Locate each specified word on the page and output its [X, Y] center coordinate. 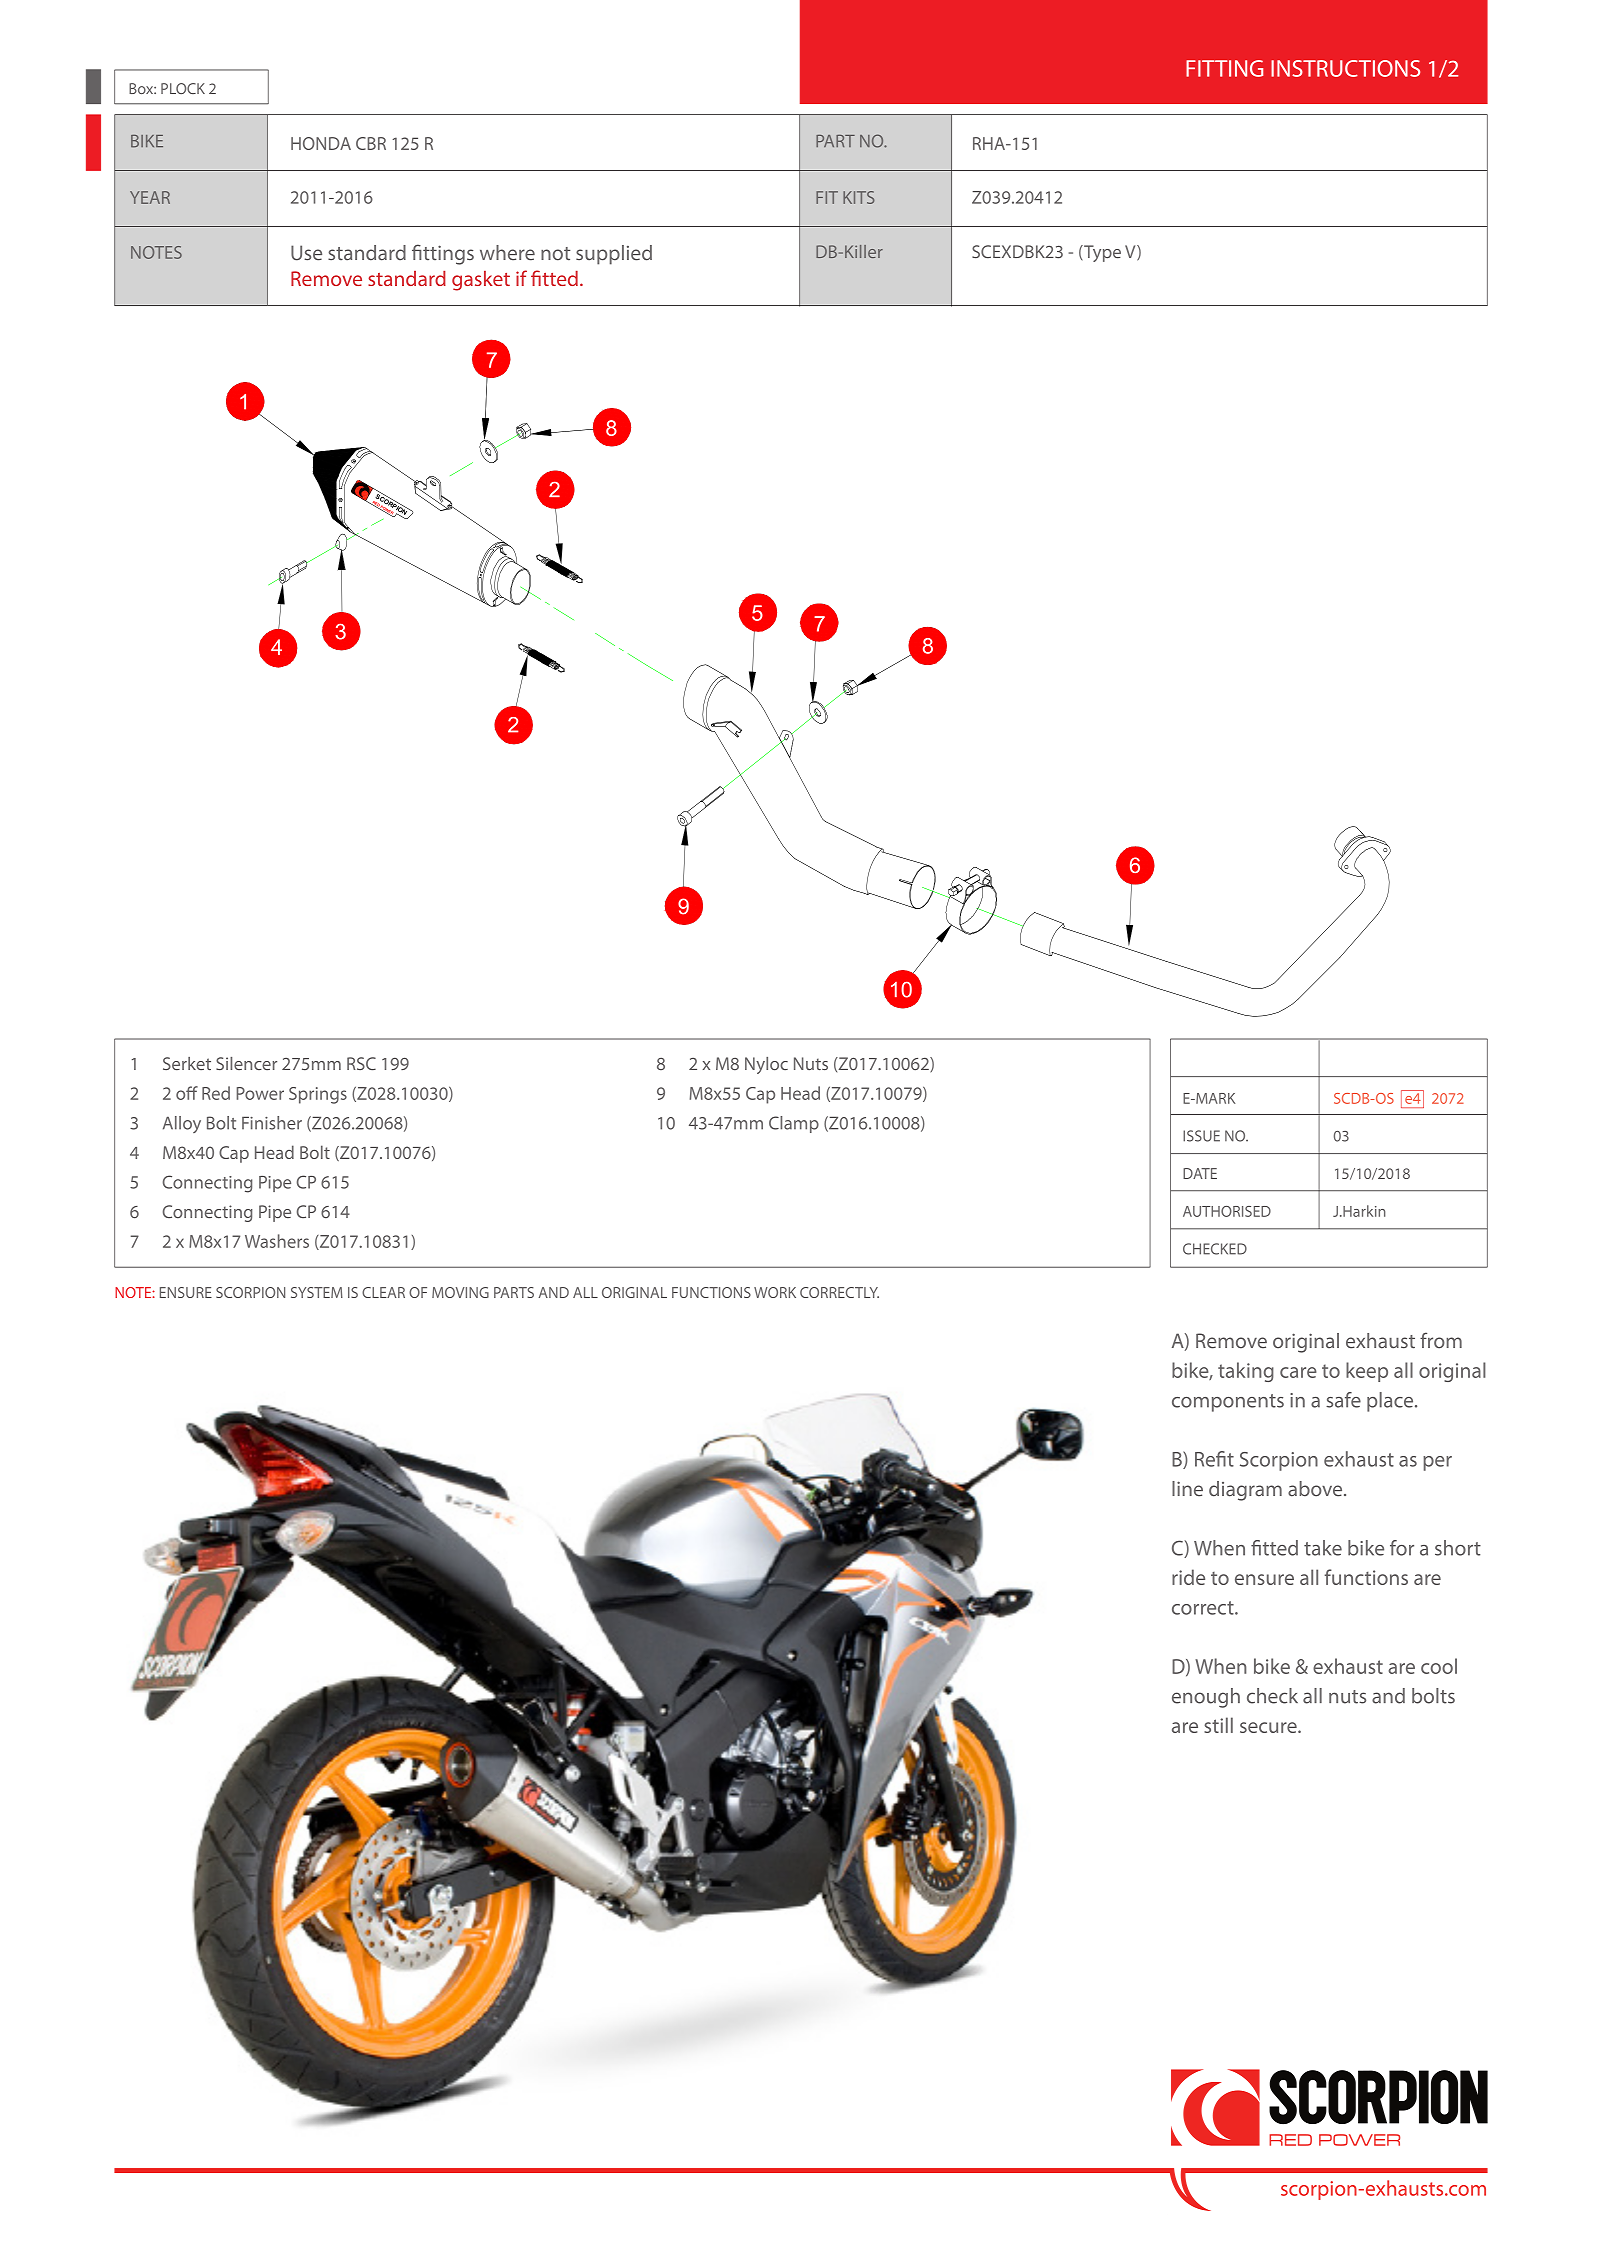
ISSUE [1201, 1136]
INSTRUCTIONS [1345, 68]
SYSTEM [317, 1292]
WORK [775, 1292]
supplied [614, 255]
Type [1101, 253]
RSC [361, 1063]
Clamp [794, 1124]
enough [1206, 1698]
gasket [481, 281]
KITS [859, 197]
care [1298, 1372]
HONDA [321, 143]
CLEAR [383, 1292]
